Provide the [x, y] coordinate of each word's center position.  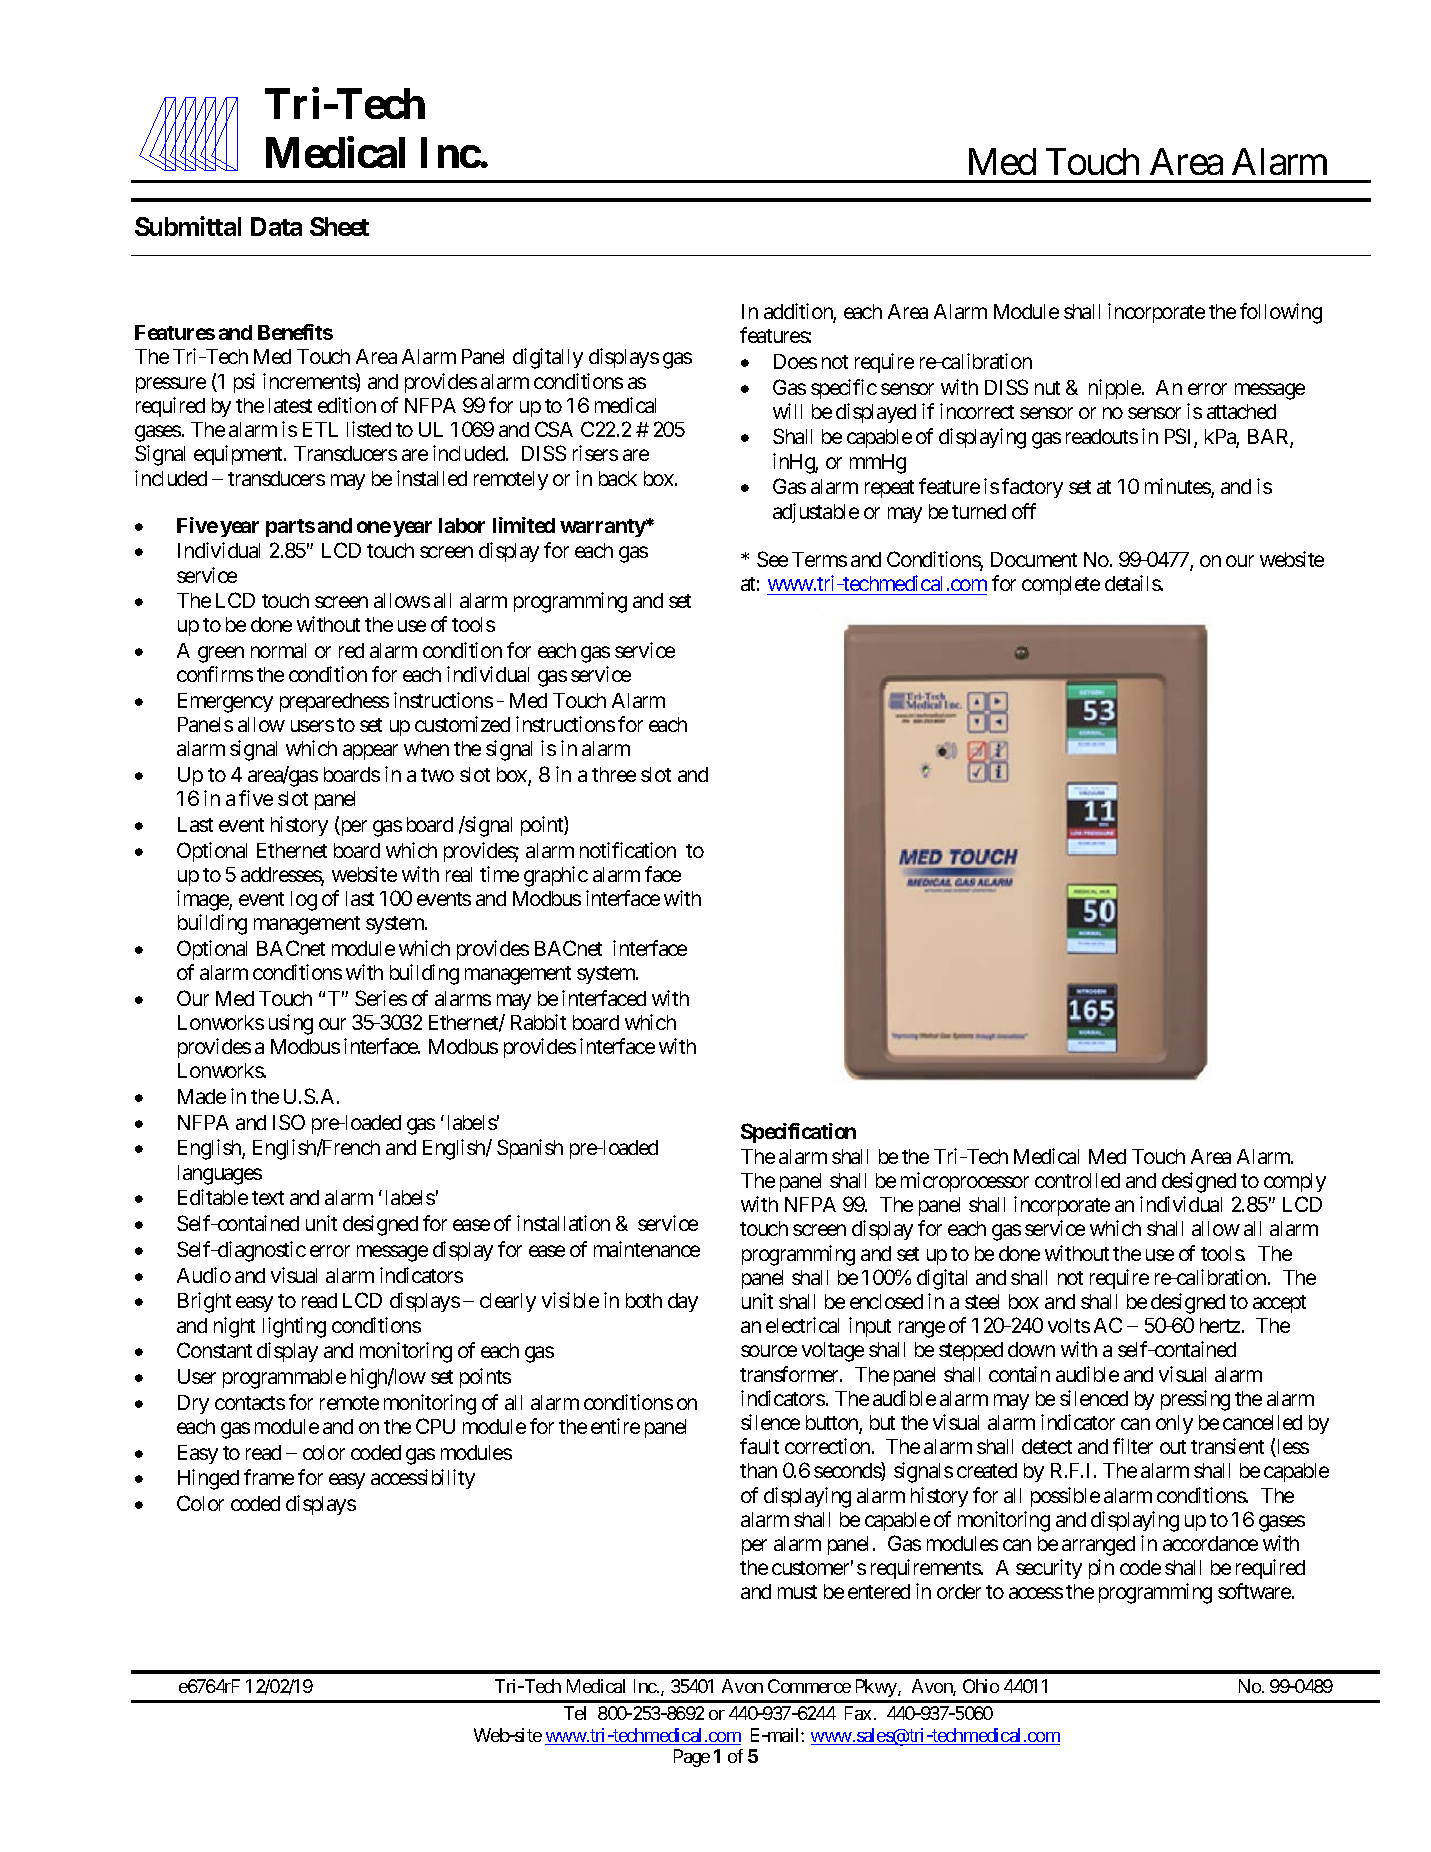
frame [269, 1477]
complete [1061, 585]
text [268, 1198]
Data [276, 226]
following [1281, 313]
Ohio [981, 1686]
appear [370, 752]
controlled [1077, 1180]
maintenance [647, 1249]
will [787, 411]
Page [692, 1758]
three [614, 774]
